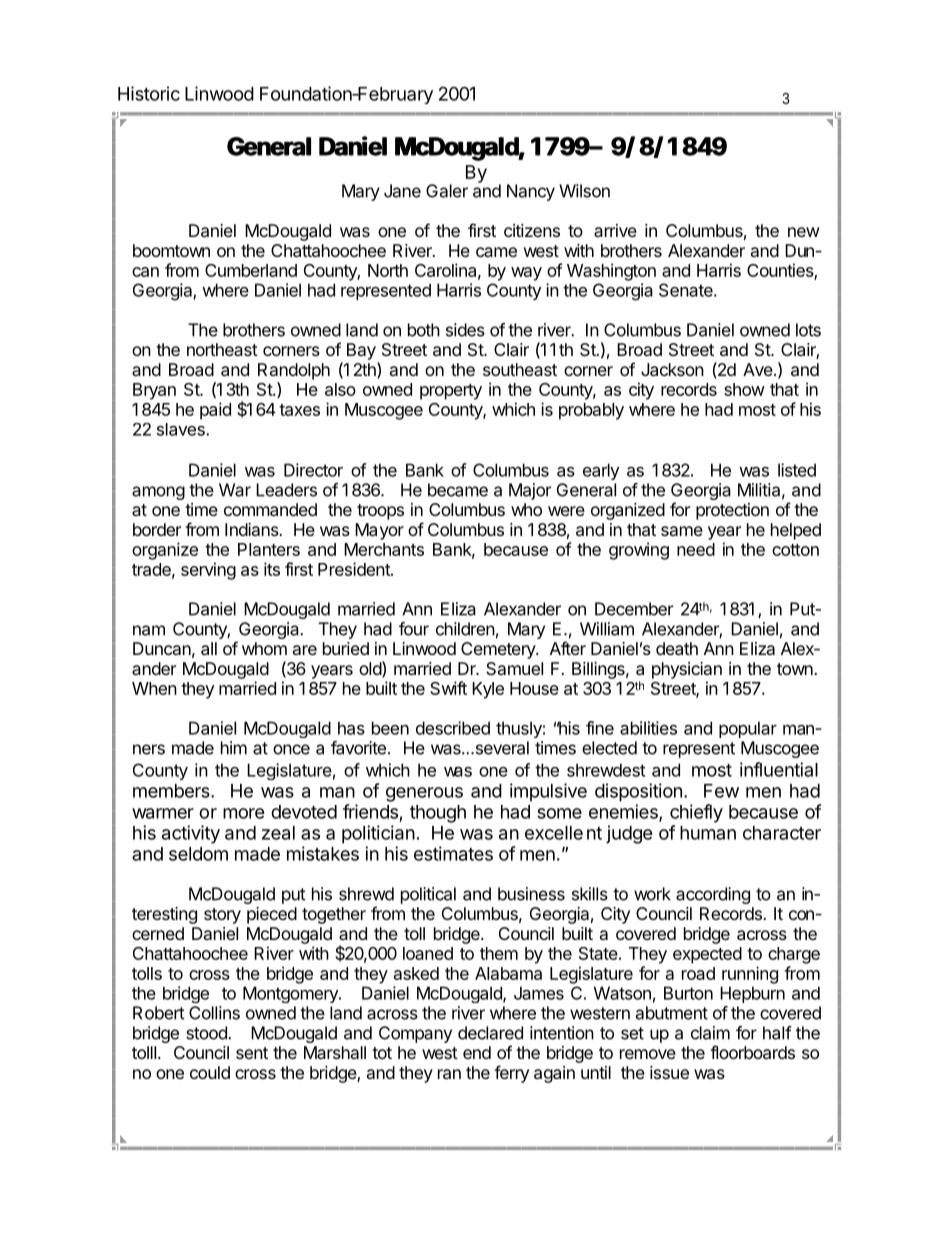 The width and height of the page is (952, 1233). What do you see at coordinates (490, 1033) in the page?
I see `declared` at bounding box center [490, 1033].
